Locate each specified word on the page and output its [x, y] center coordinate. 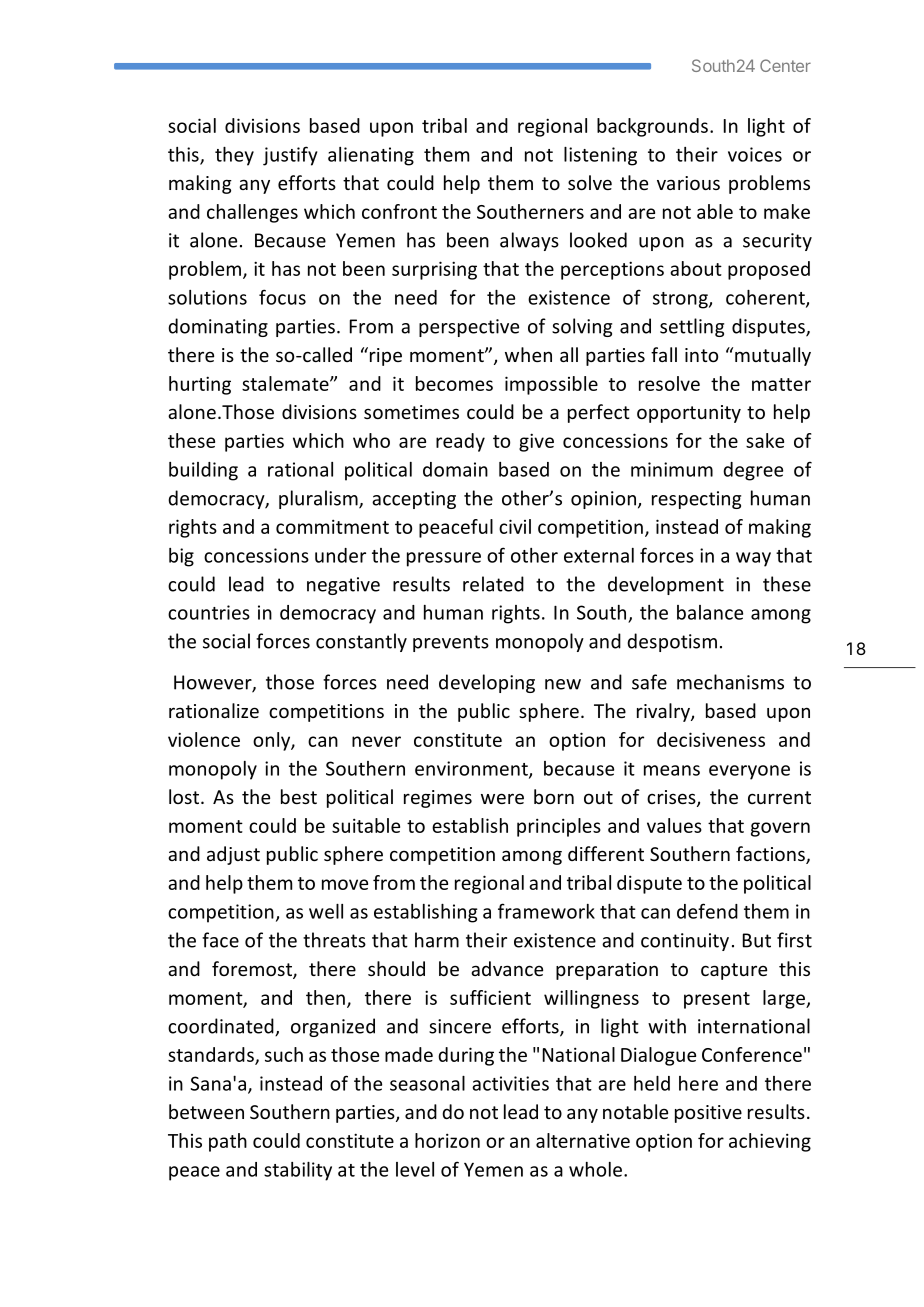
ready [460, 442]
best [299, 796]
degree [753, 471]
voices [755, 154]
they [234, 156]
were [502, 798]
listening [600, 156]
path [228, 1142]
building [203, 471]
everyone [749, 772]
